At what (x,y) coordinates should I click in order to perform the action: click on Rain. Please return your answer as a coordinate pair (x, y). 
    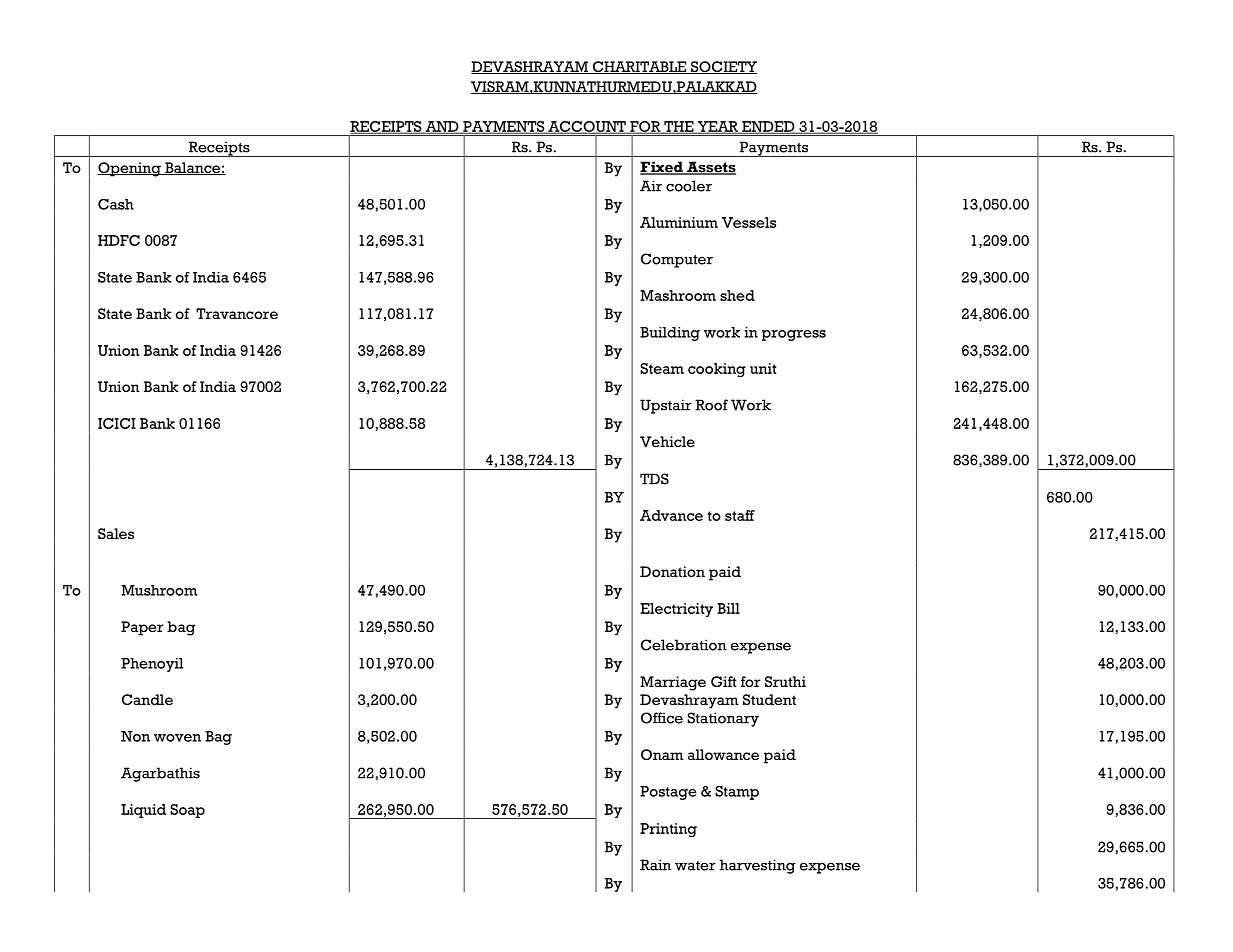
    Looking at the image, I should click on (655, 865).
